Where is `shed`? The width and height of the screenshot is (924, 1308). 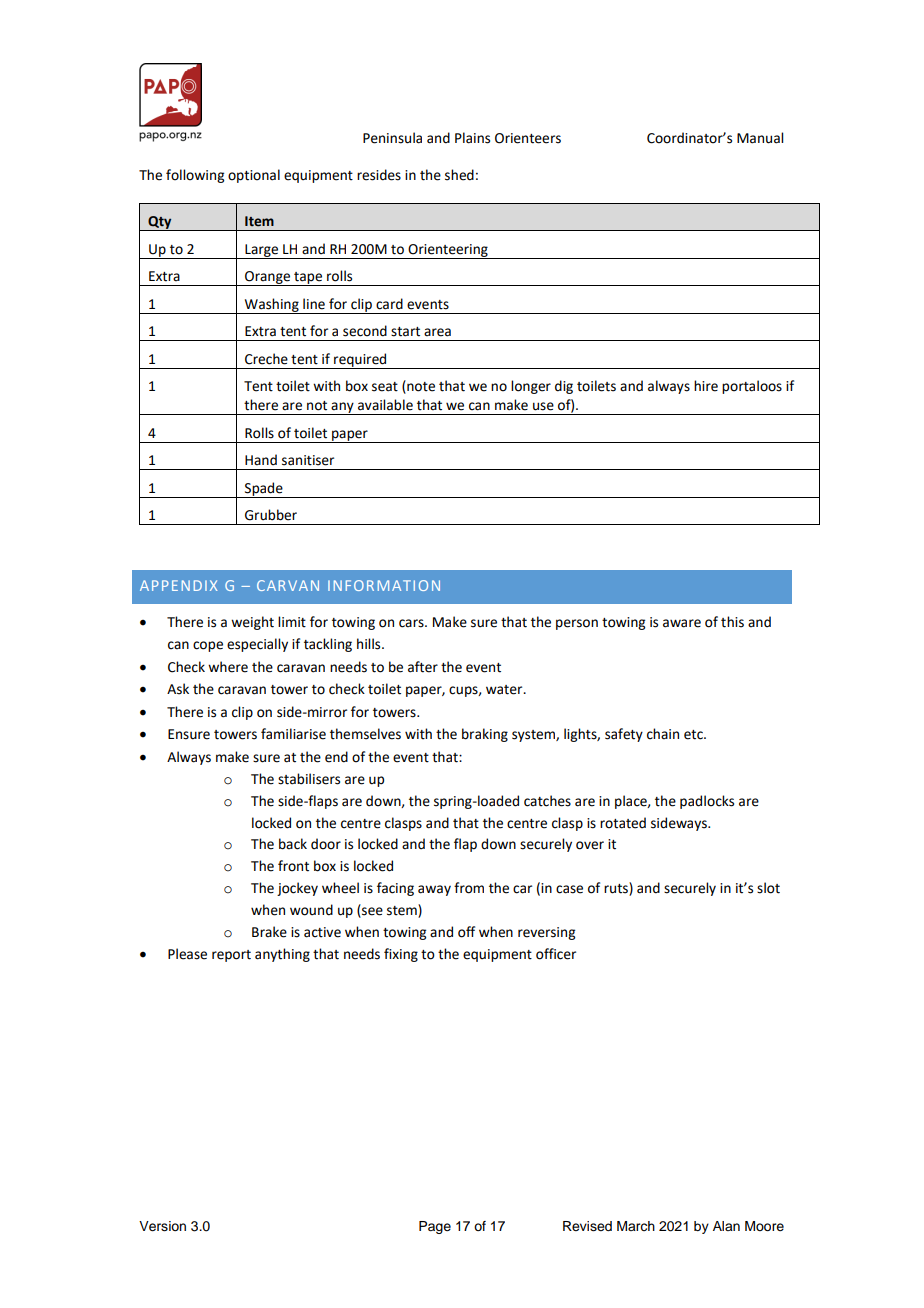
shed is located at coordinates (459, 175).
